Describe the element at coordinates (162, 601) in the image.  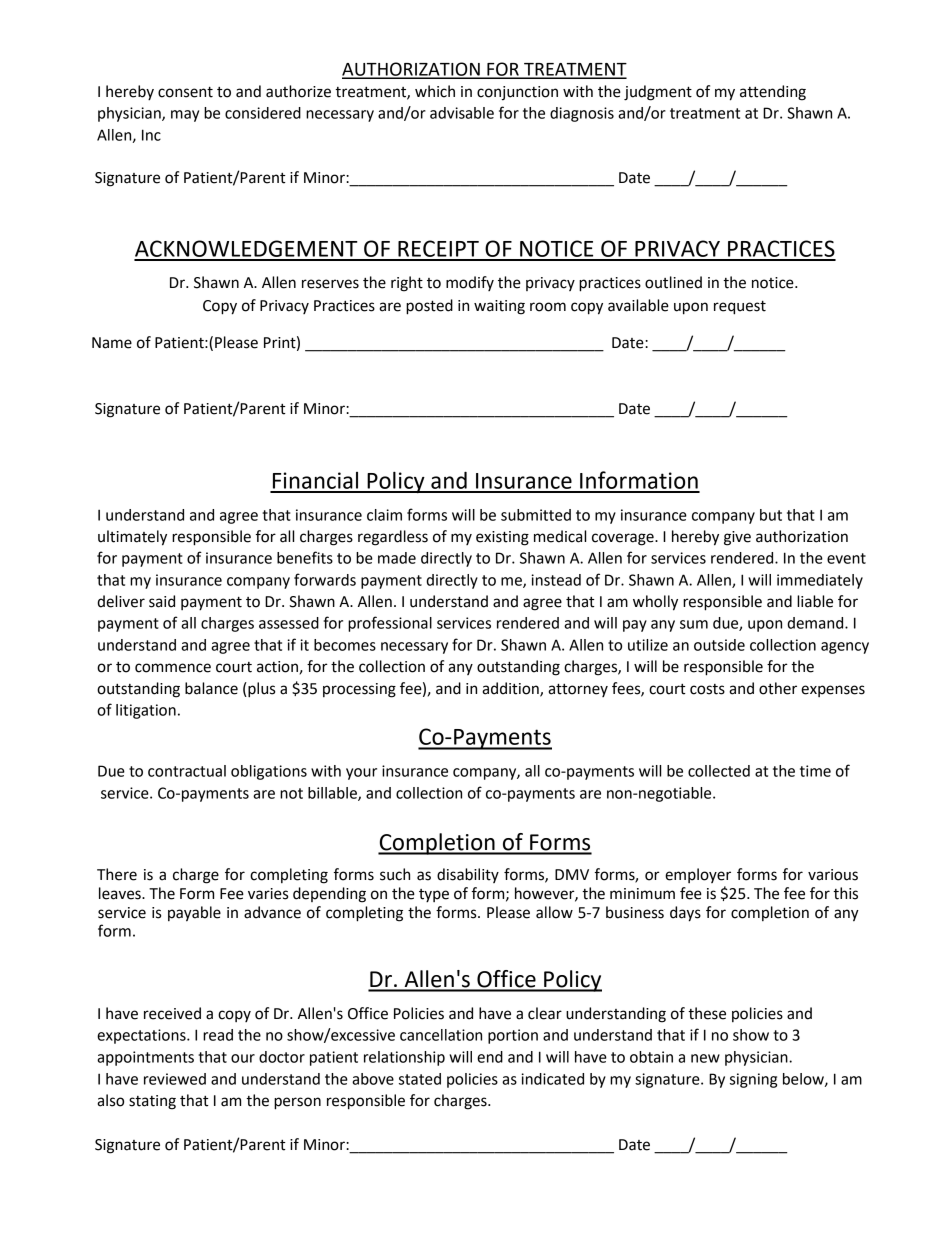
I see `said` at that location.
